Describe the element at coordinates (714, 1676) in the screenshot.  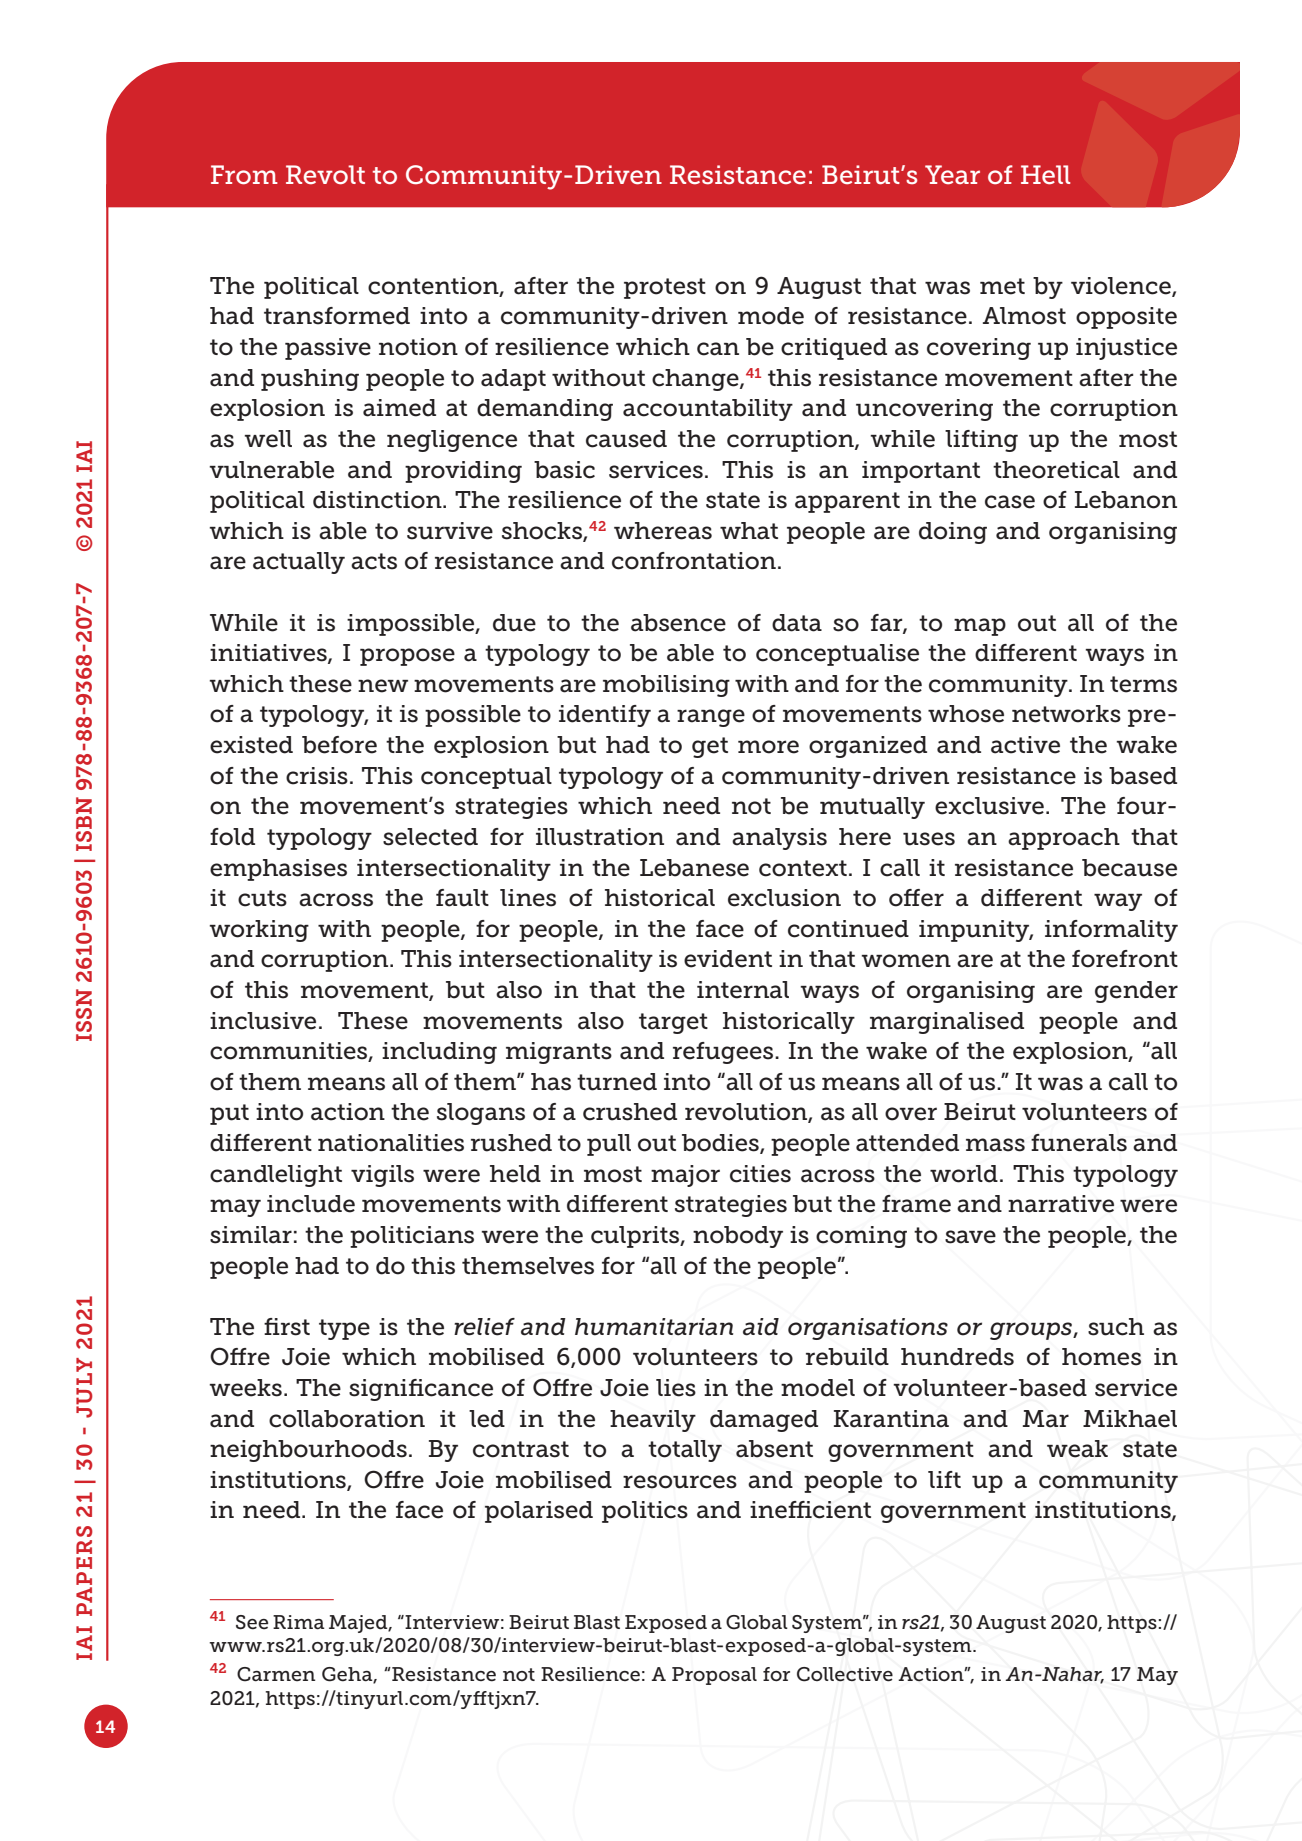
I see `Proposal` at that location.
